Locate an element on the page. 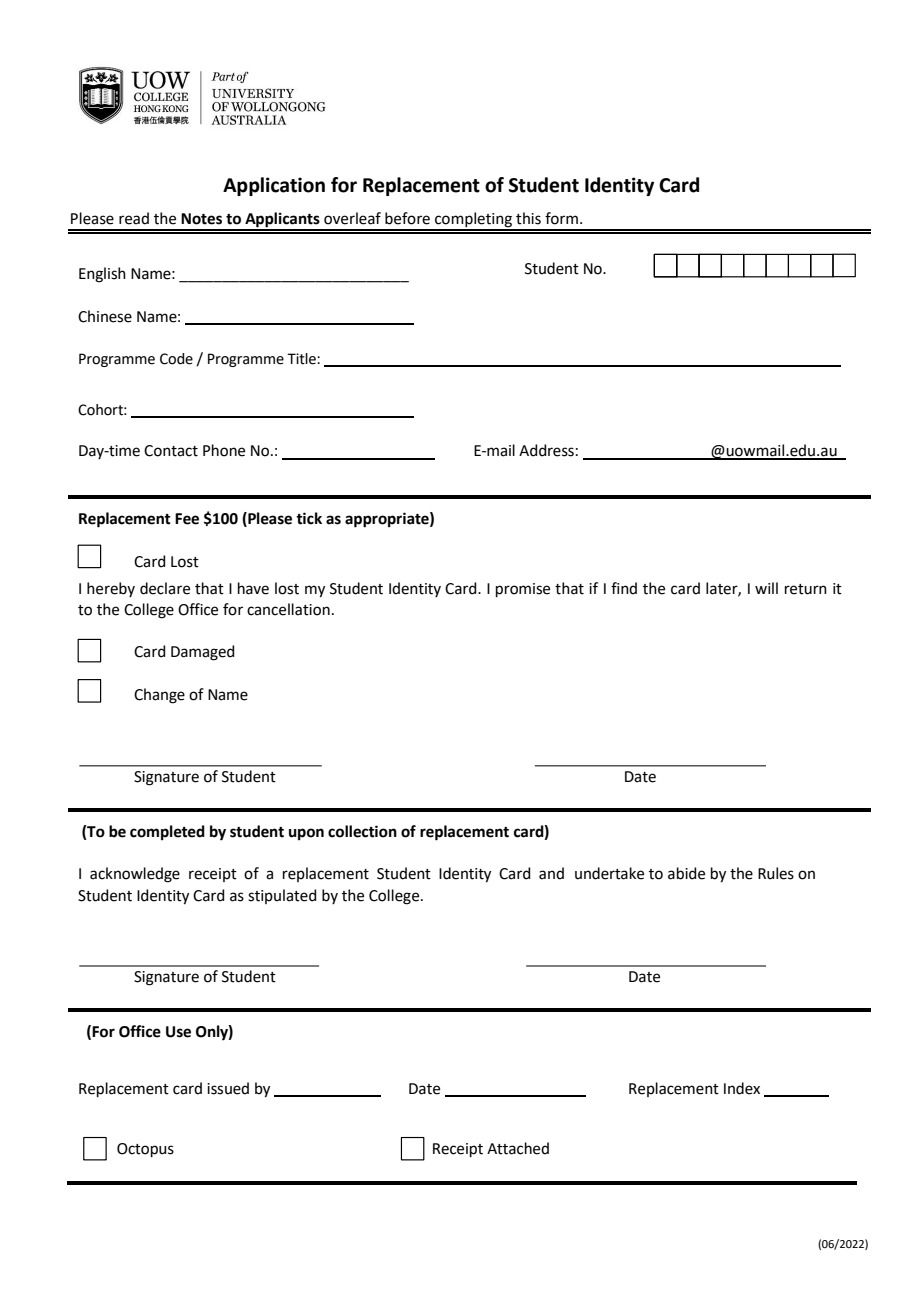  Code is located at coordinates (176, 359).
